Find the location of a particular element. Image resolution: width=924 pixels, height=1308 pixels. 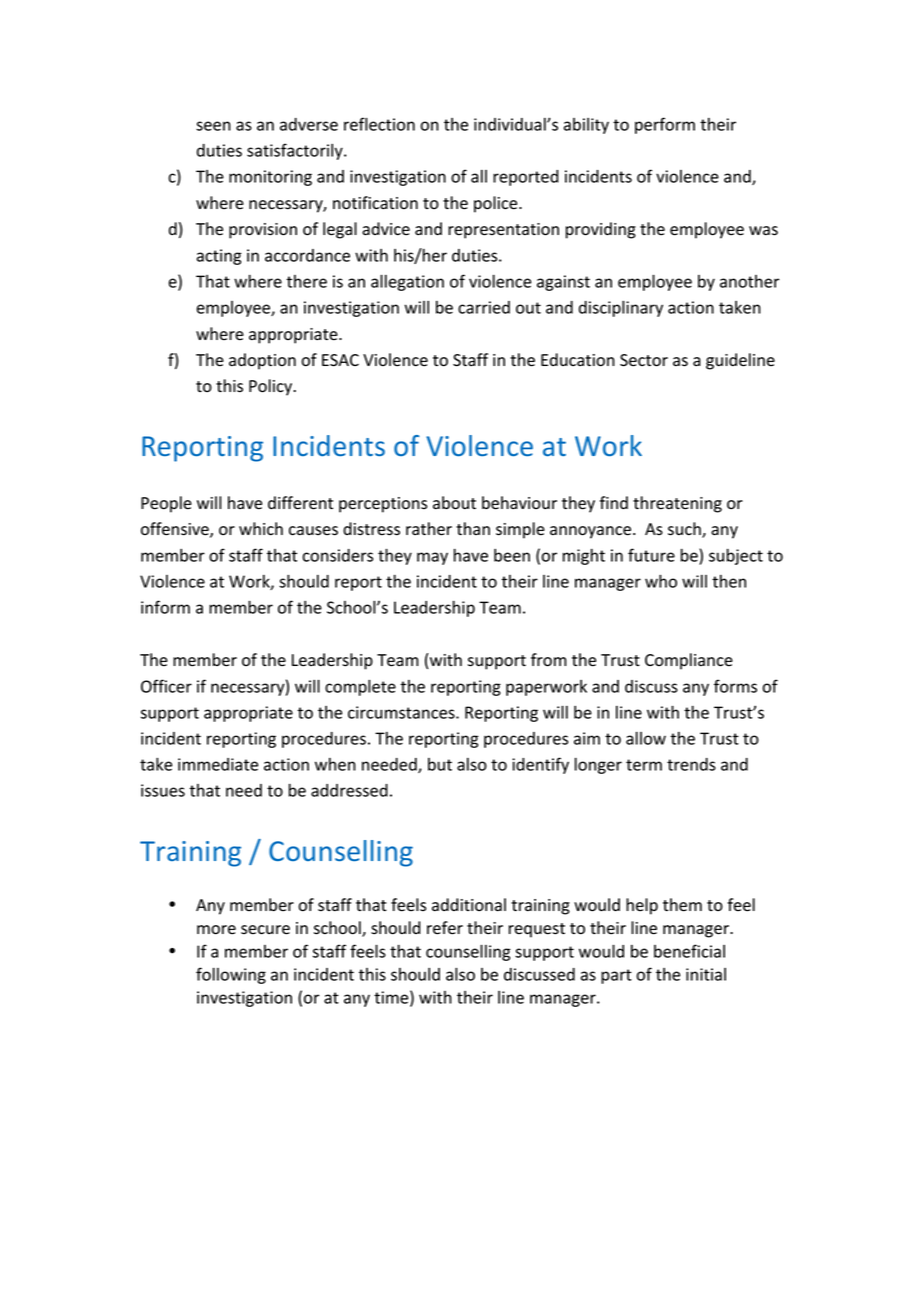

more is located at coordinates (216, 930).
